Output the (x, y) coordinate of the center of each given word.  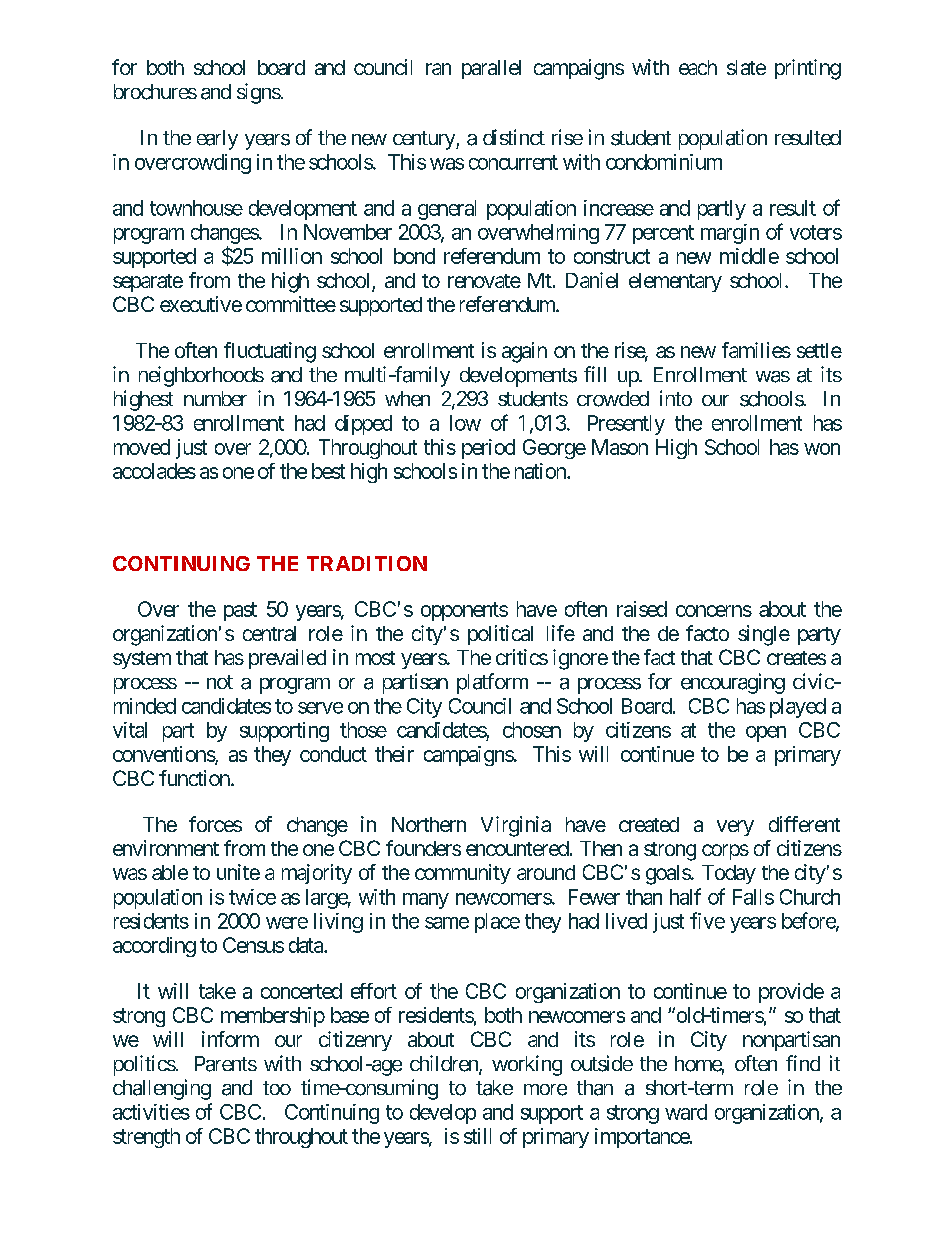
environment (166, 848)
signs (259, 93)
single (764, 635)
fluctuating (270, 352)
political (500, 635)
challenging (162, 1089)
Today (729, 874)
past (240, 611)
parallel (491, 69)
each (698, 67)
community (463, 874)
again (524, 352)
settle (819, 350)
